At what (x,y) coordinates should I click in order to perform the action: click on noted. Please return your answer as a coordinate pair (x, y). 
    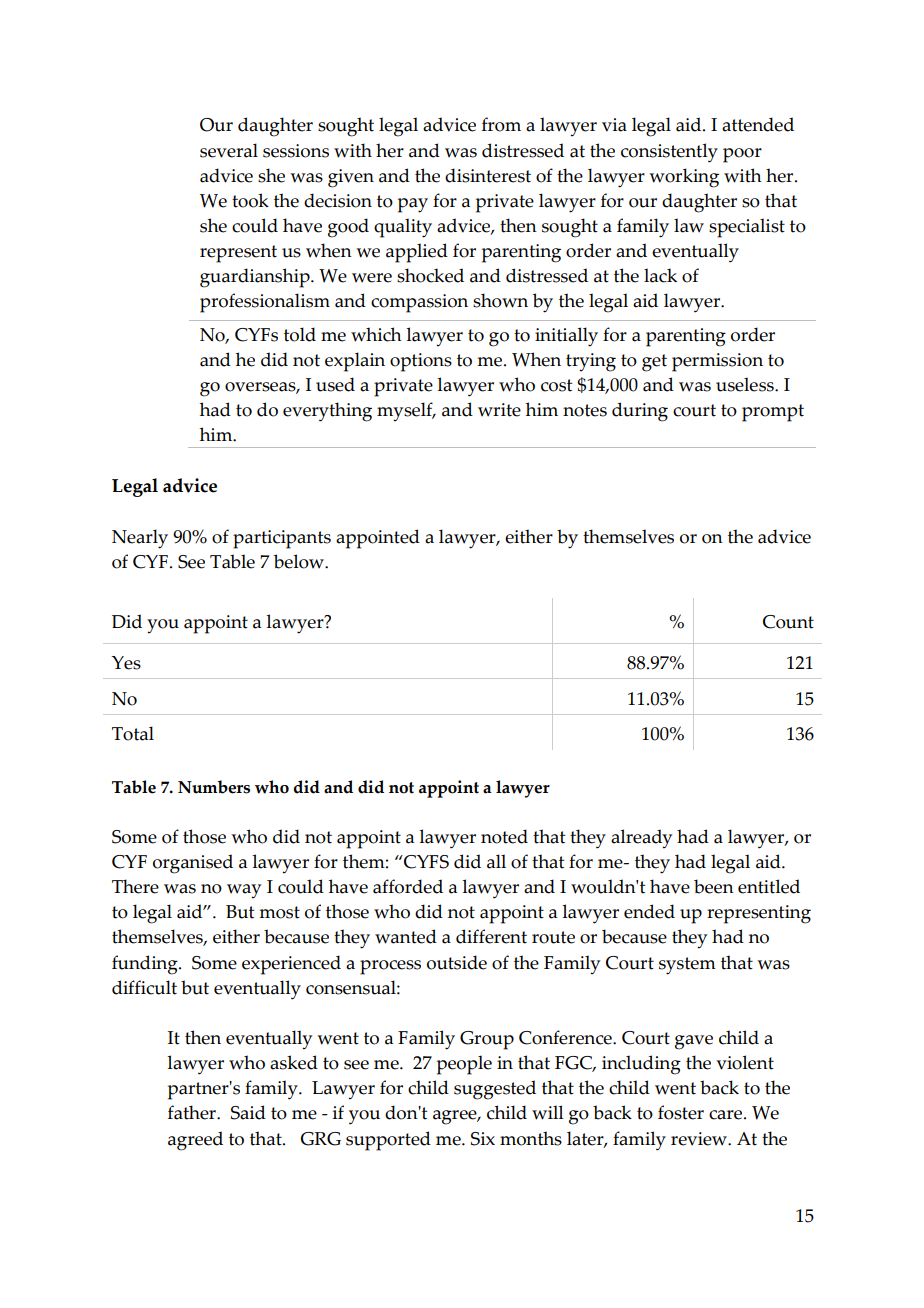
    Looking at the image, I should click on (504, 836).
